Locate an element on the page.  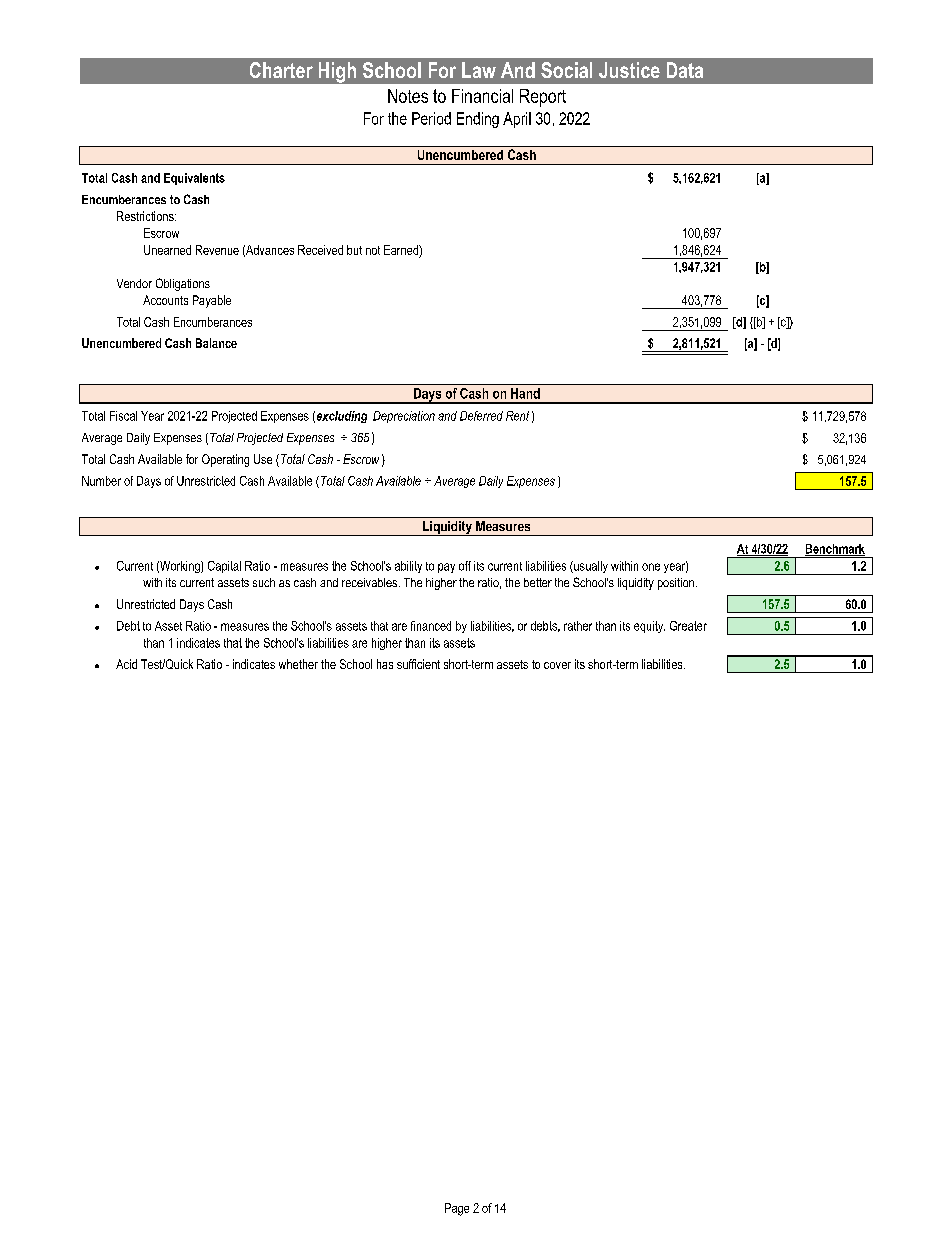
financed is located at coordinates (431, 626).
